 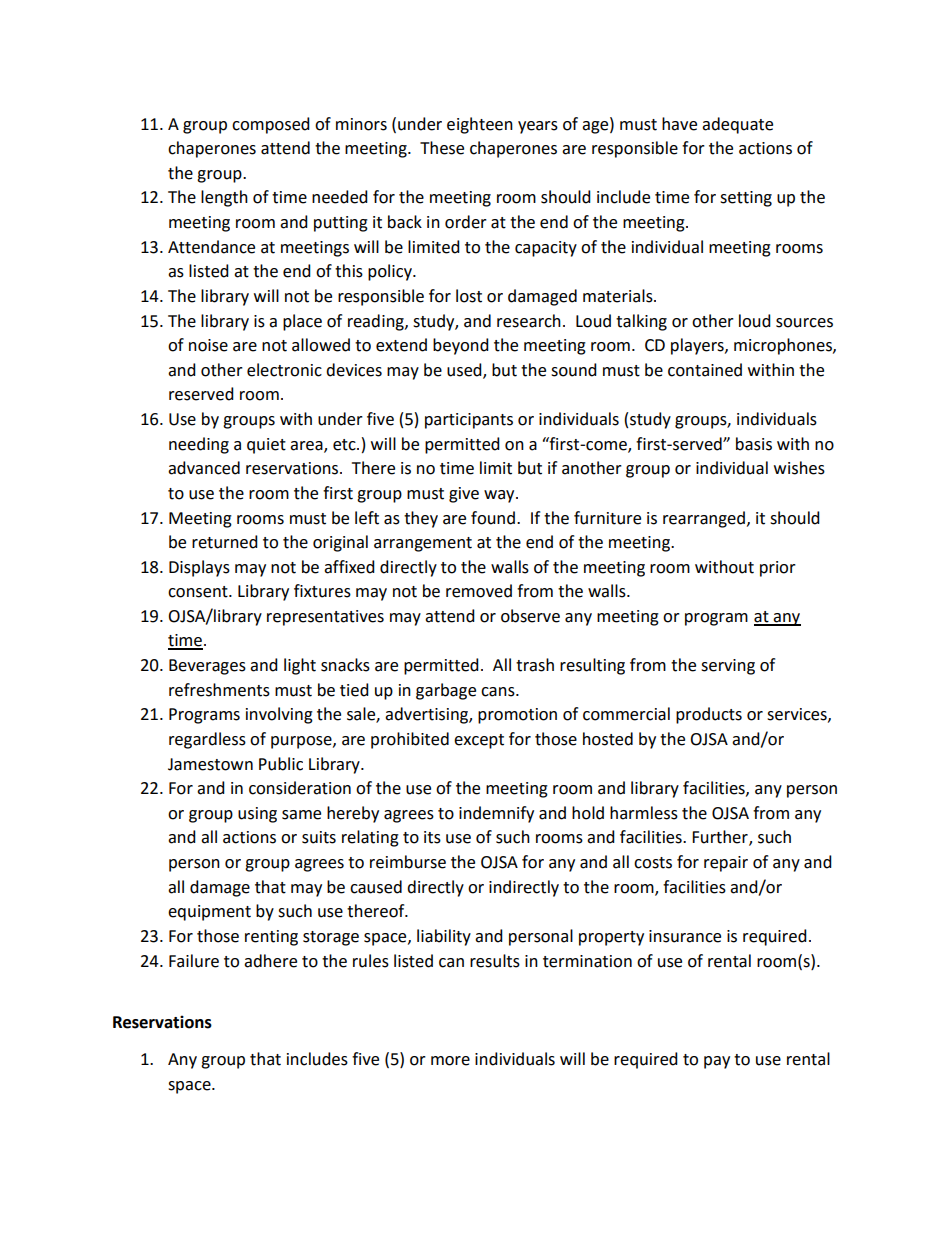 I want to click on beyond, so click(x=461, y=346).
